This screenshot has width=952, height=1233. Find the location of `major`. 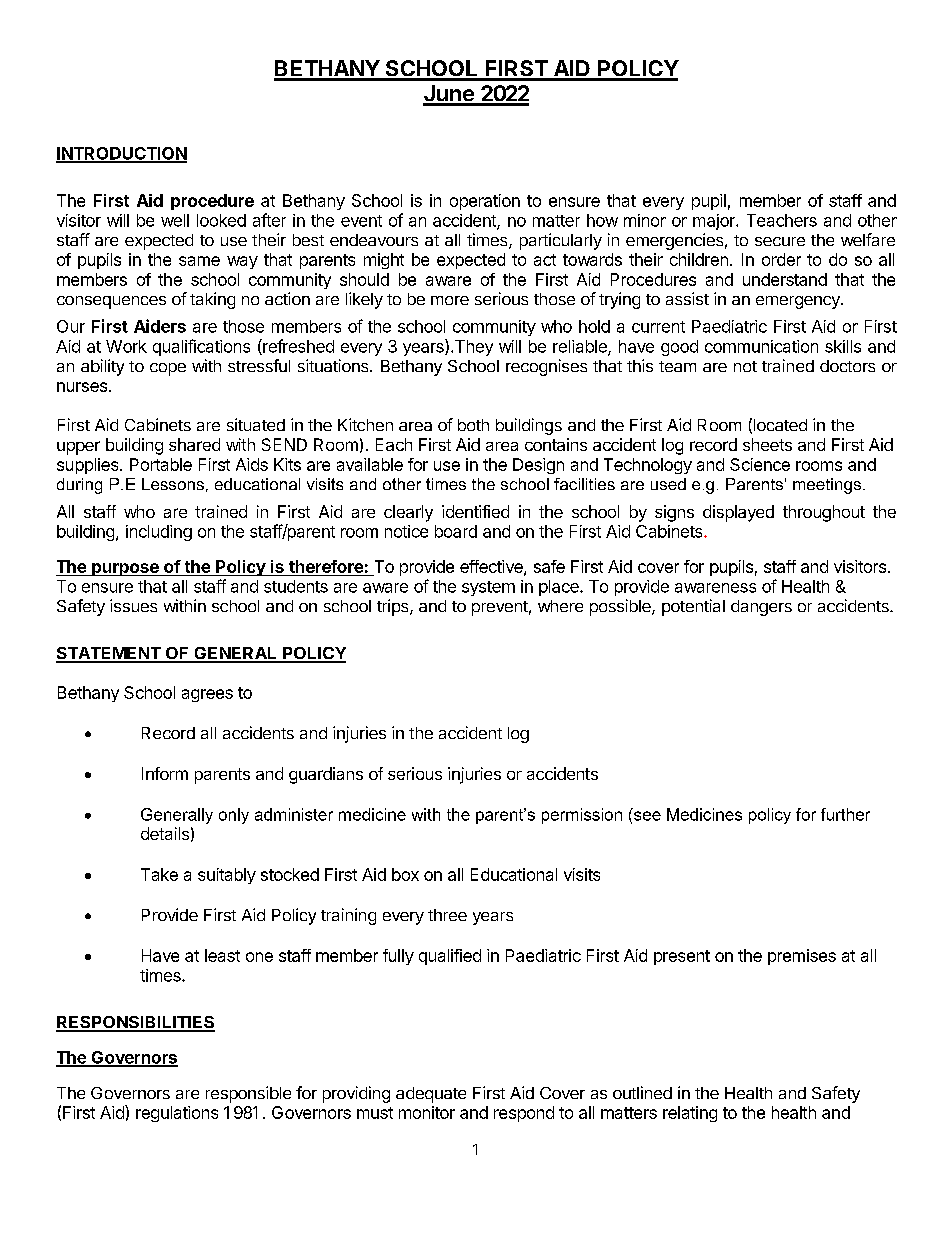

major is located at coordinates (715, 222).
